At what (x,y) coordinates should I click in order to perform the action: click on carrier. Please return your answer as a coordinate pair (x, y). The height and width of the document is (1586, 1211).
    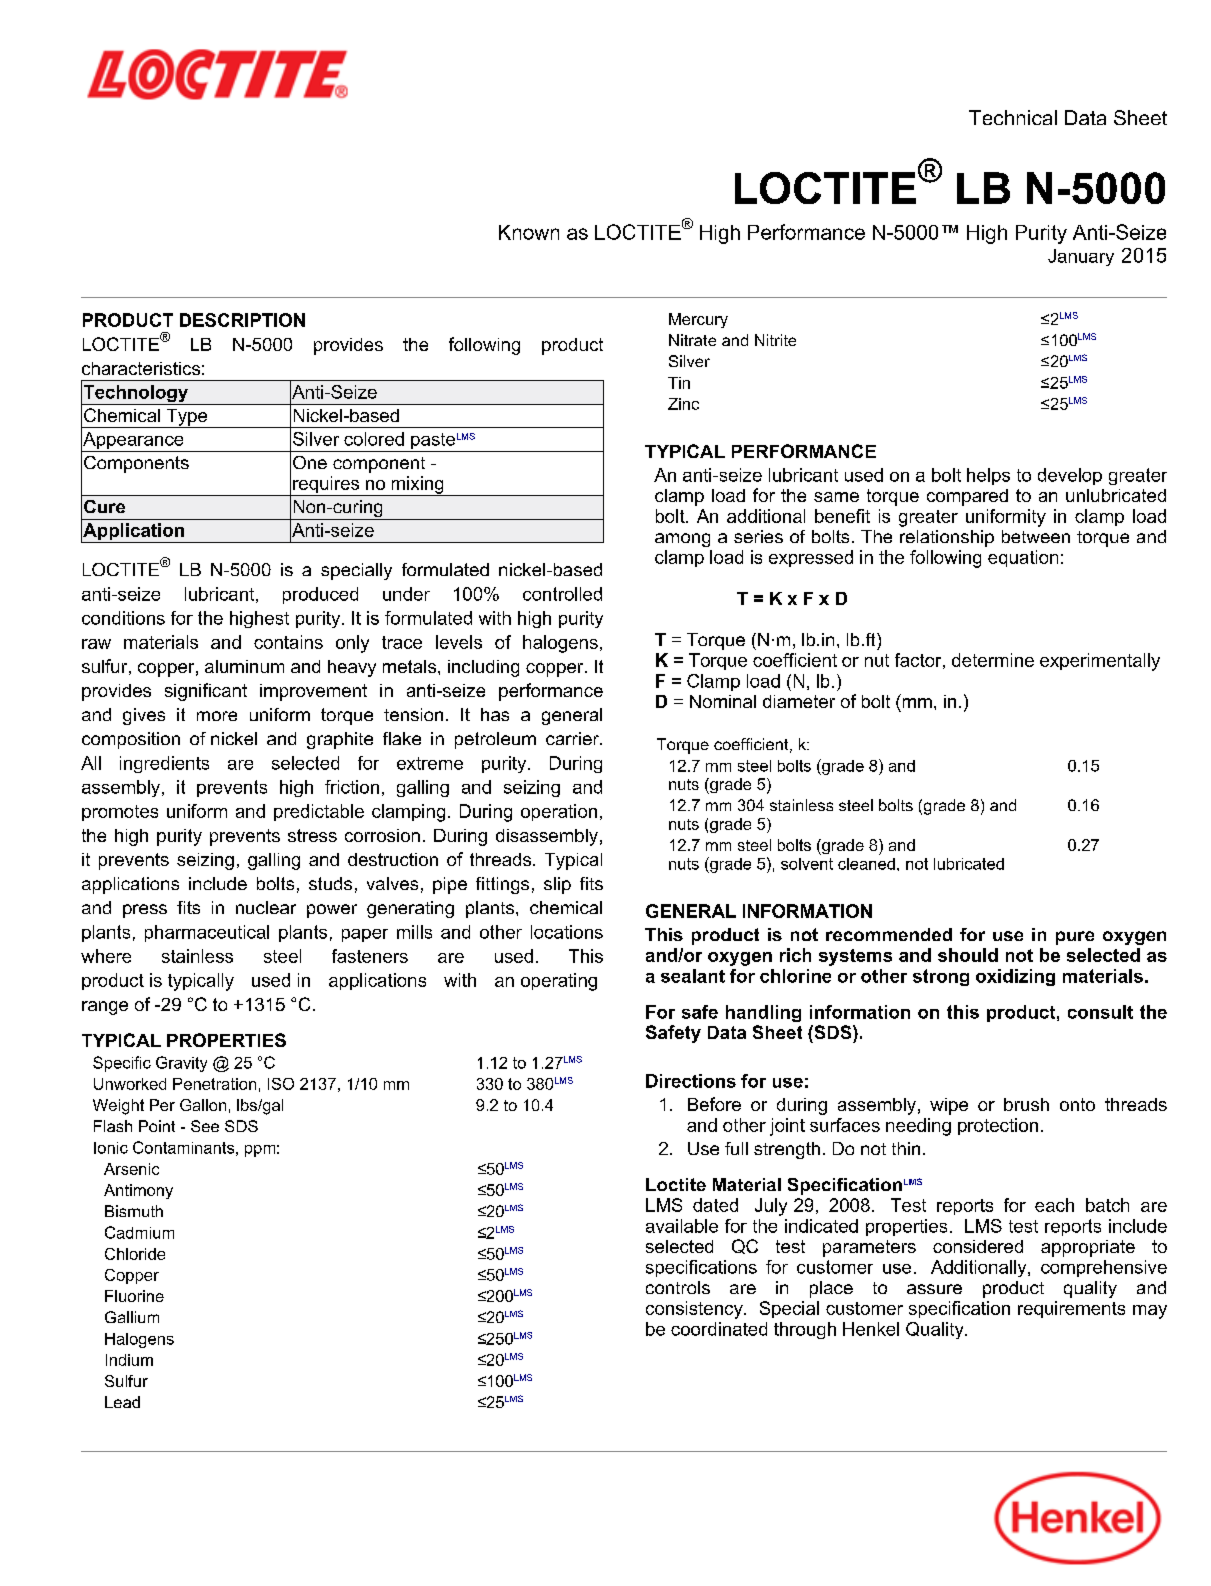
    Looking at the image, I should click on (573, 738).
